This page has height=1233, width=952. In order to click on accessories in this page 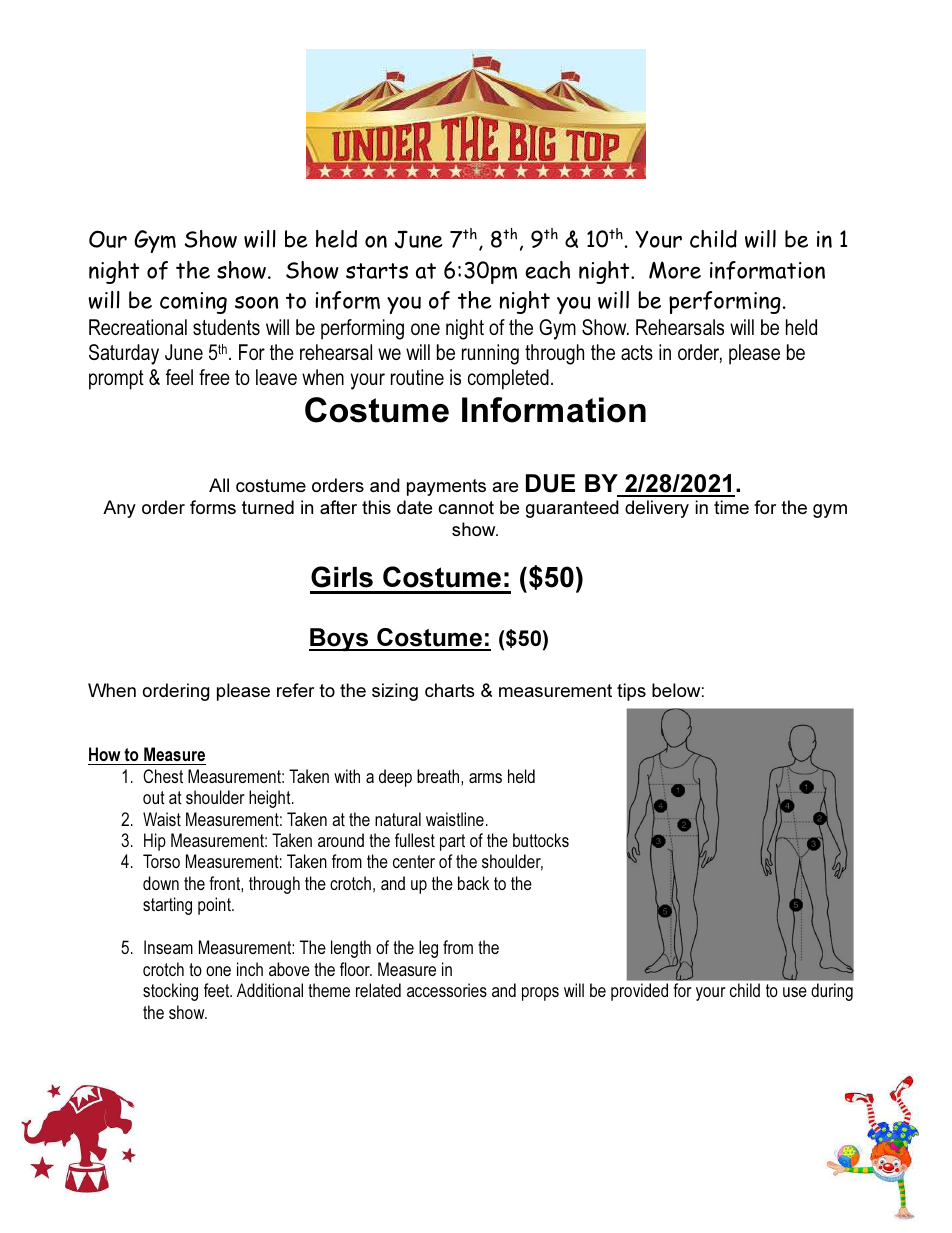, I will do `click(447, 990)`.
